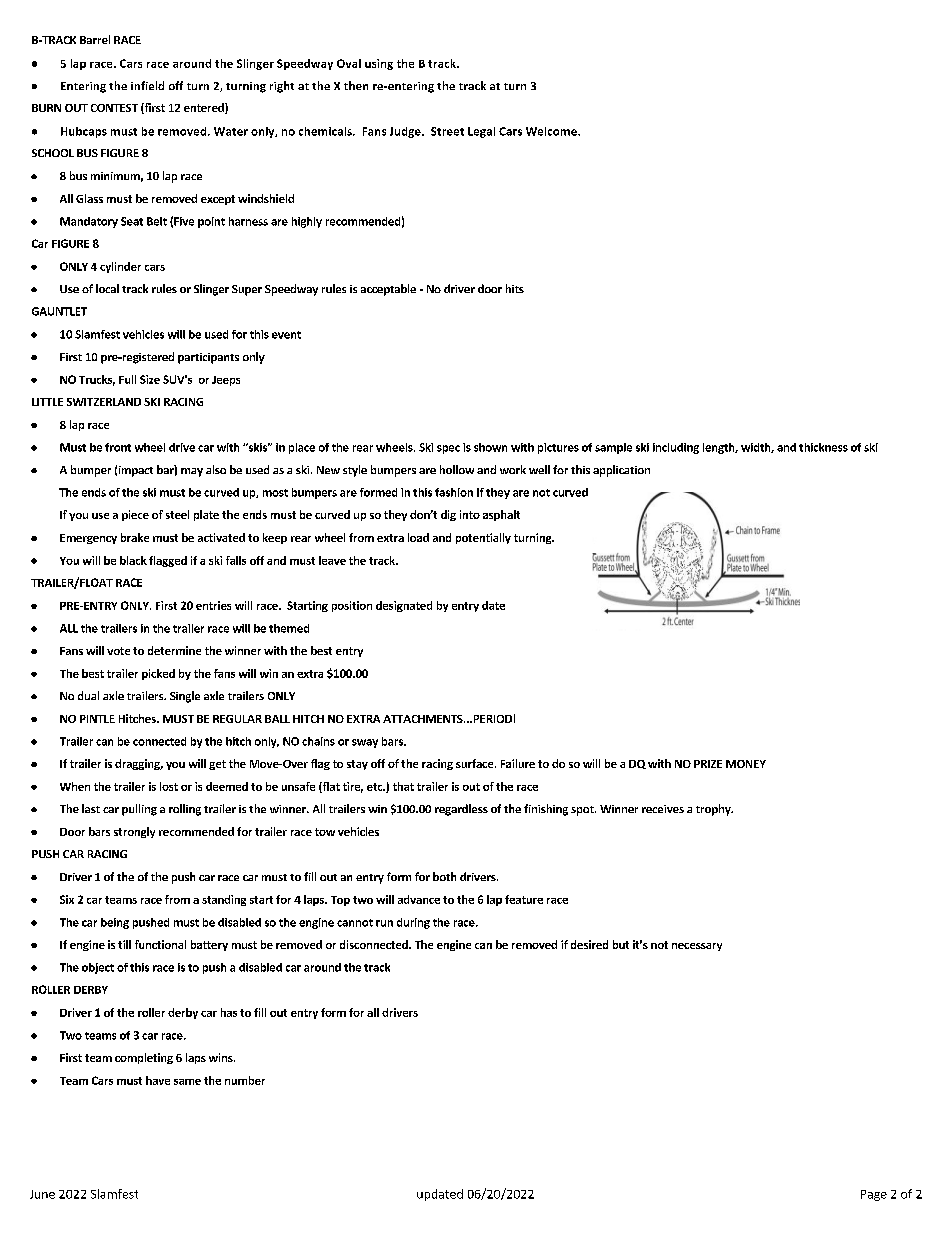 The width and height of the image is (952, 1233). What do you see at coordinates (42, 1194) in the image?
I see `June` at bounding box center [42, 1194].
